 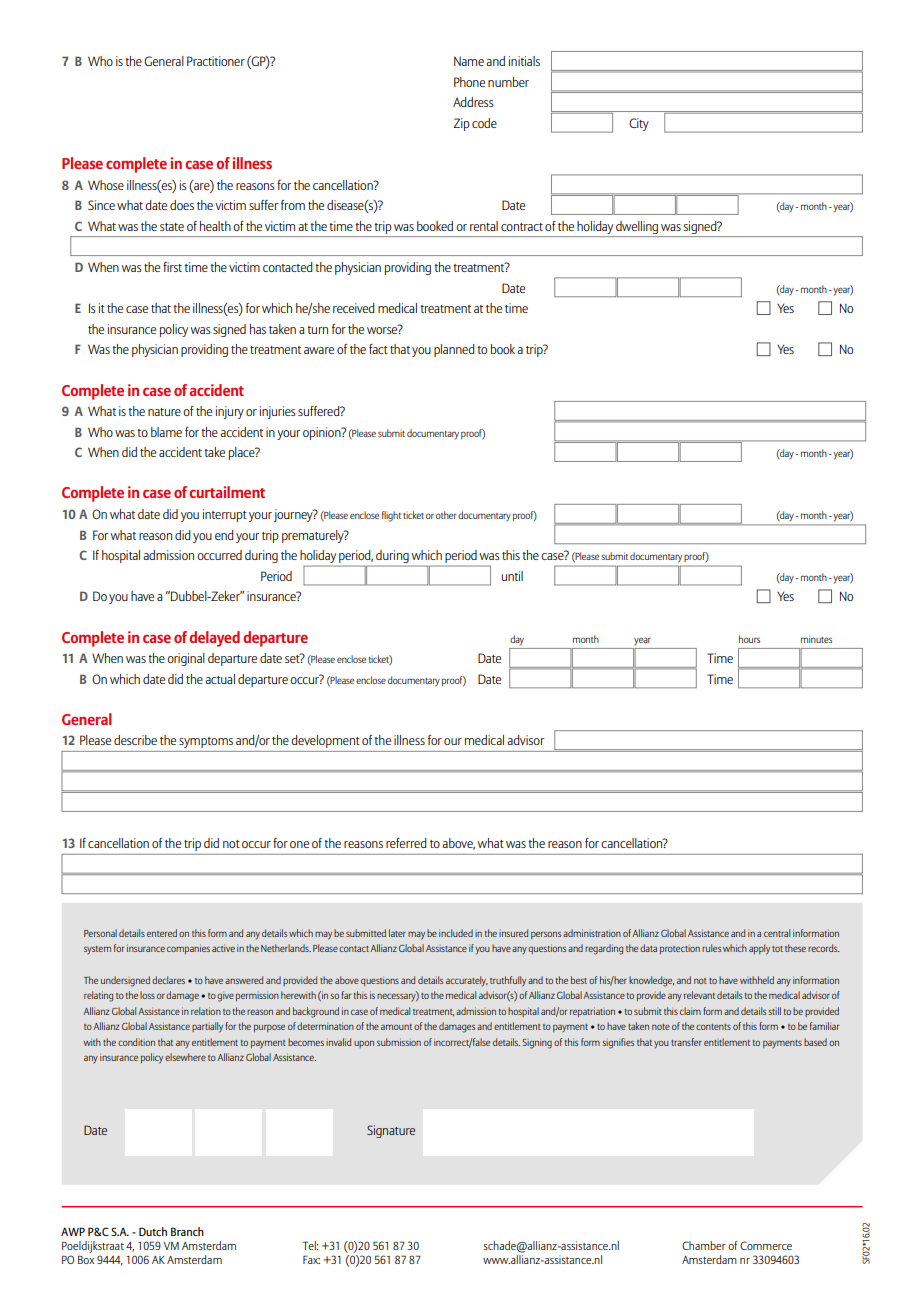 I want to click on planned, so click(x=454, y=350).
